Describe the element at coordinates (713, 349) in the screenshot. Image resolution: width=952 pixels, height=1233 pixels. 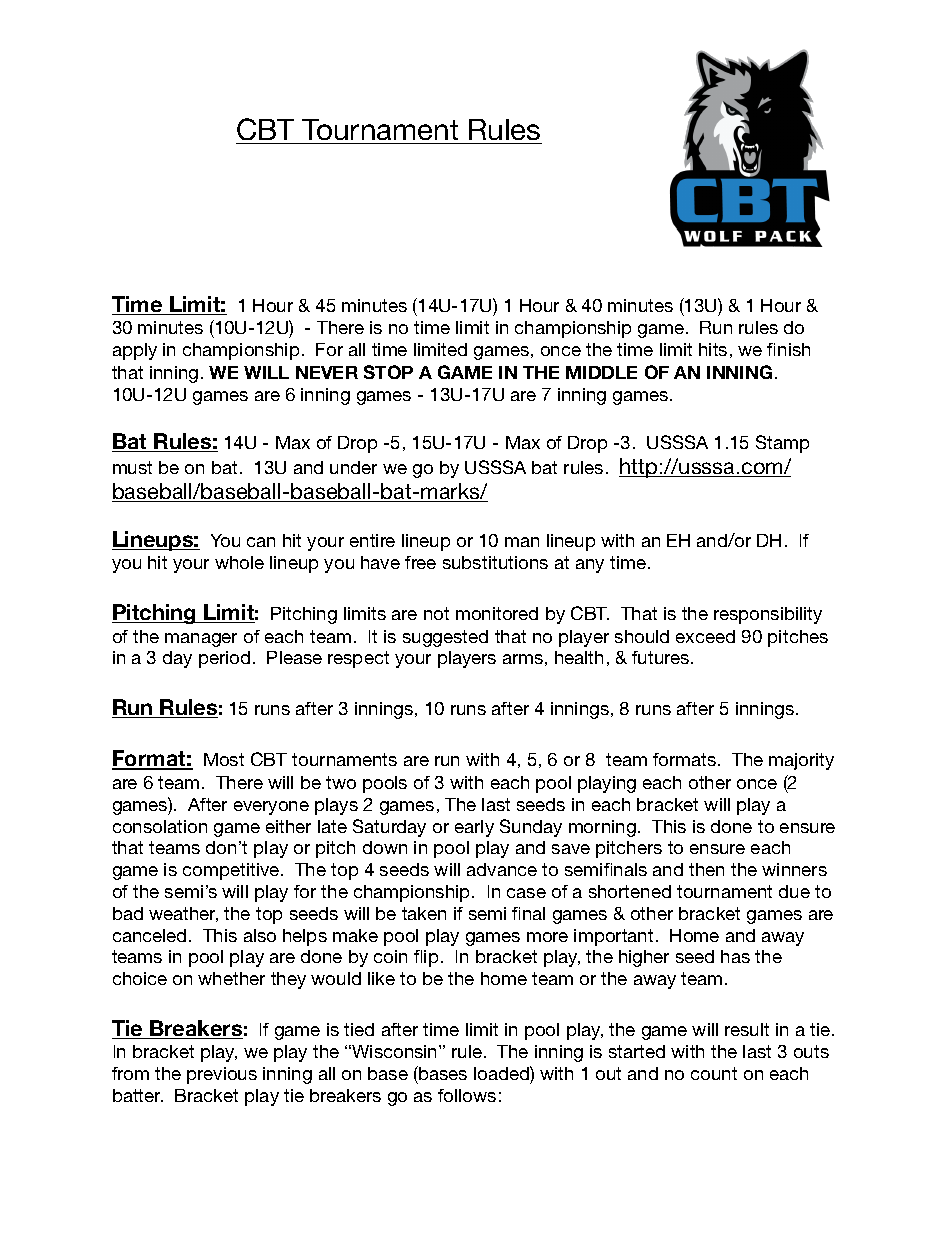
I see `hits` at that location.
